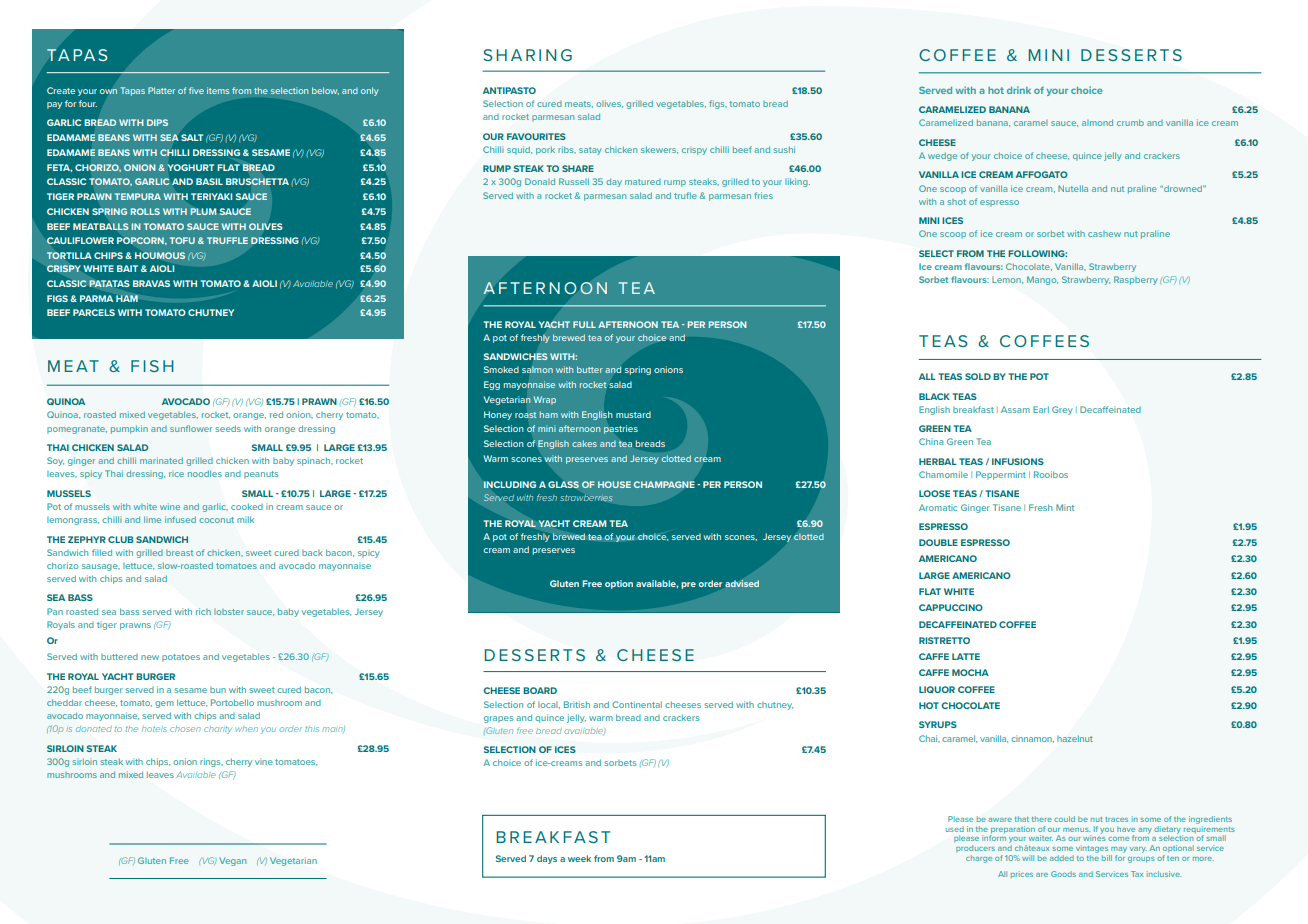 This page has width=1308, height=924. Describe the element at coordinates (951, 607) in the page. I see `CAPPUCCINO` at that location.
